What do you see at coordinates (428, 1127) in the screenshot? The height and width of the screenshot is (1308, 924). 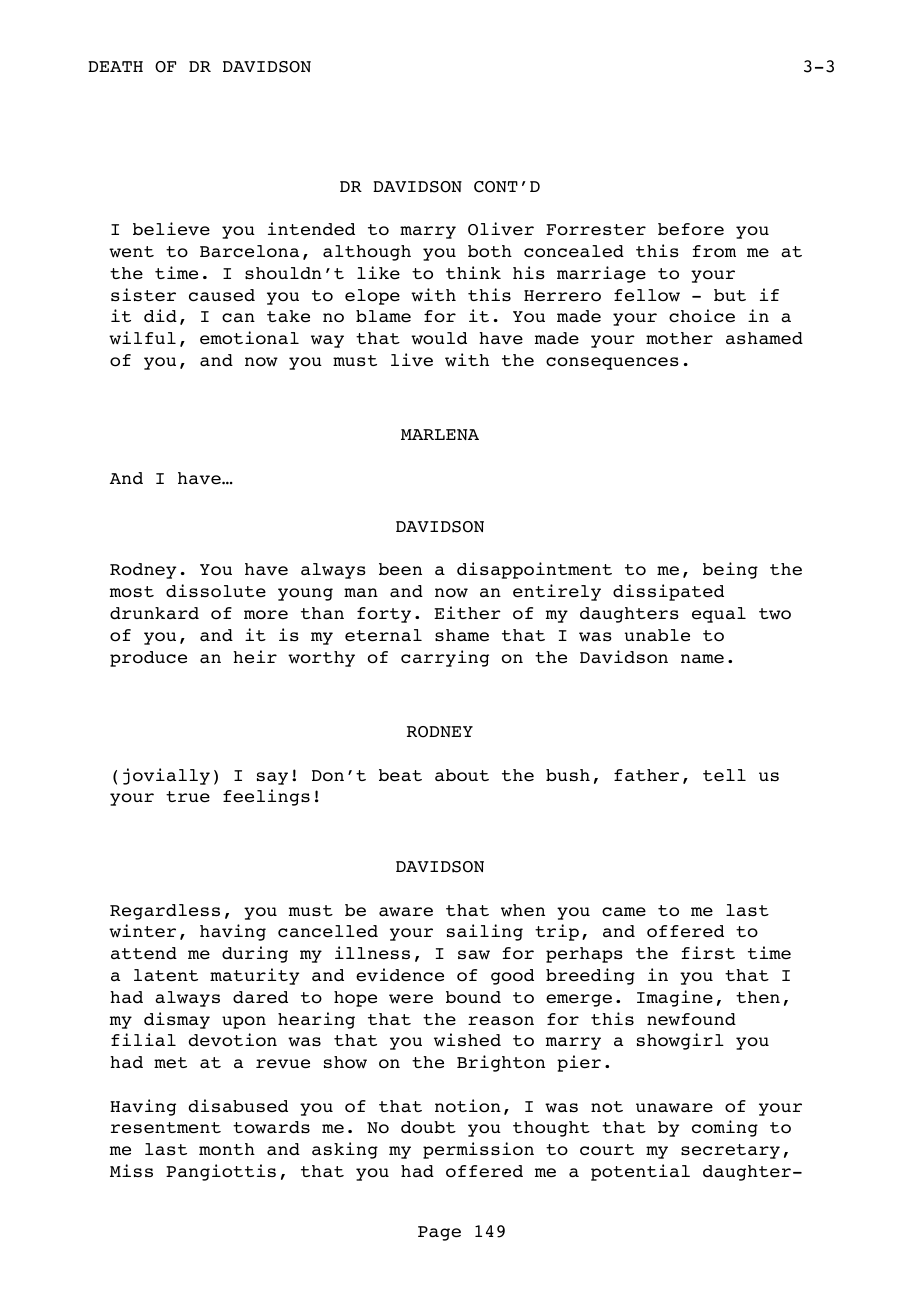 I see `doubt` at bounding box center [428, 1127].
